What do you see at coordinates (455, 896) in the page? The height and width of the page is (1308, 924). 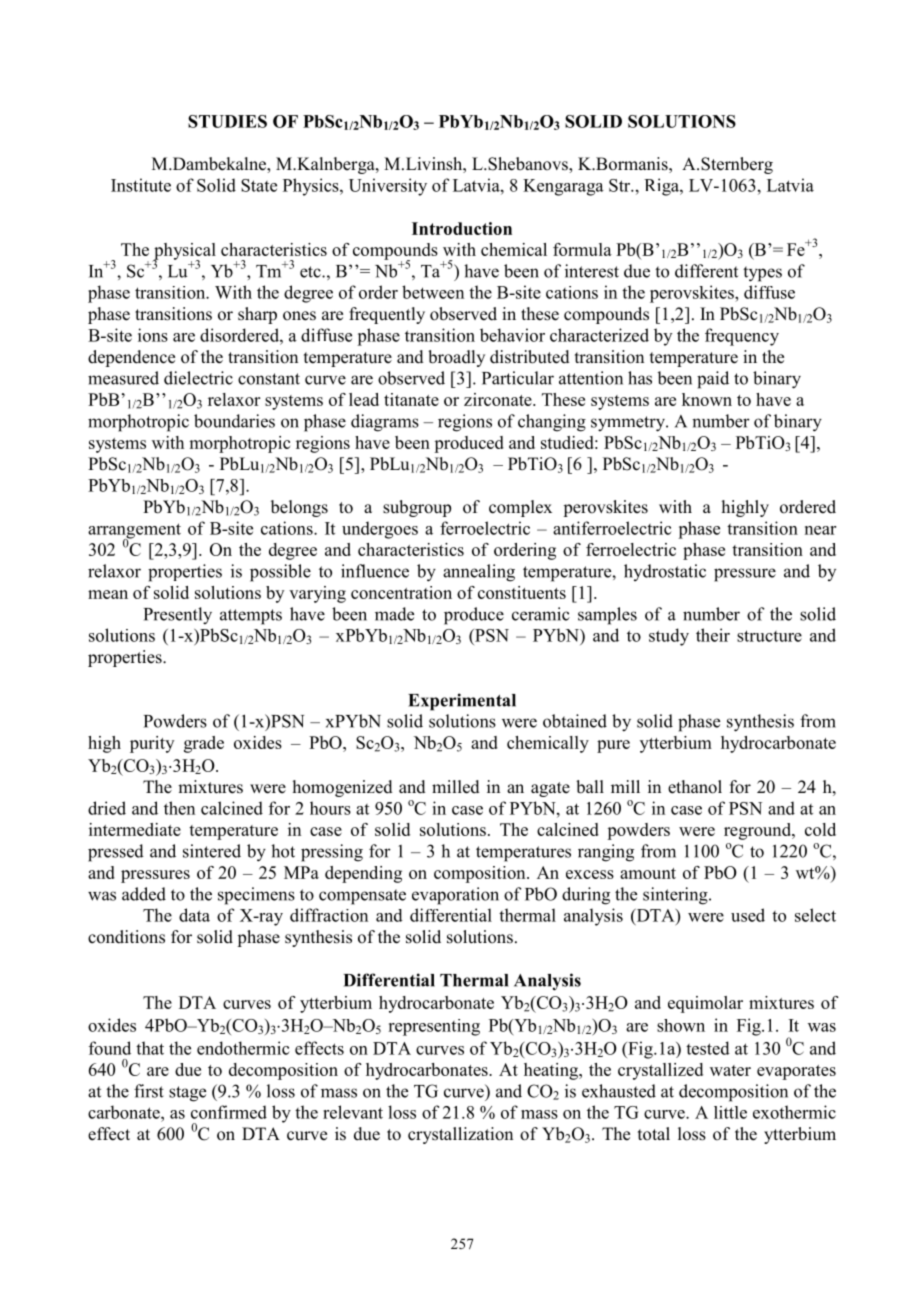 I see `evaporation` at bounding box center [455, 896].
